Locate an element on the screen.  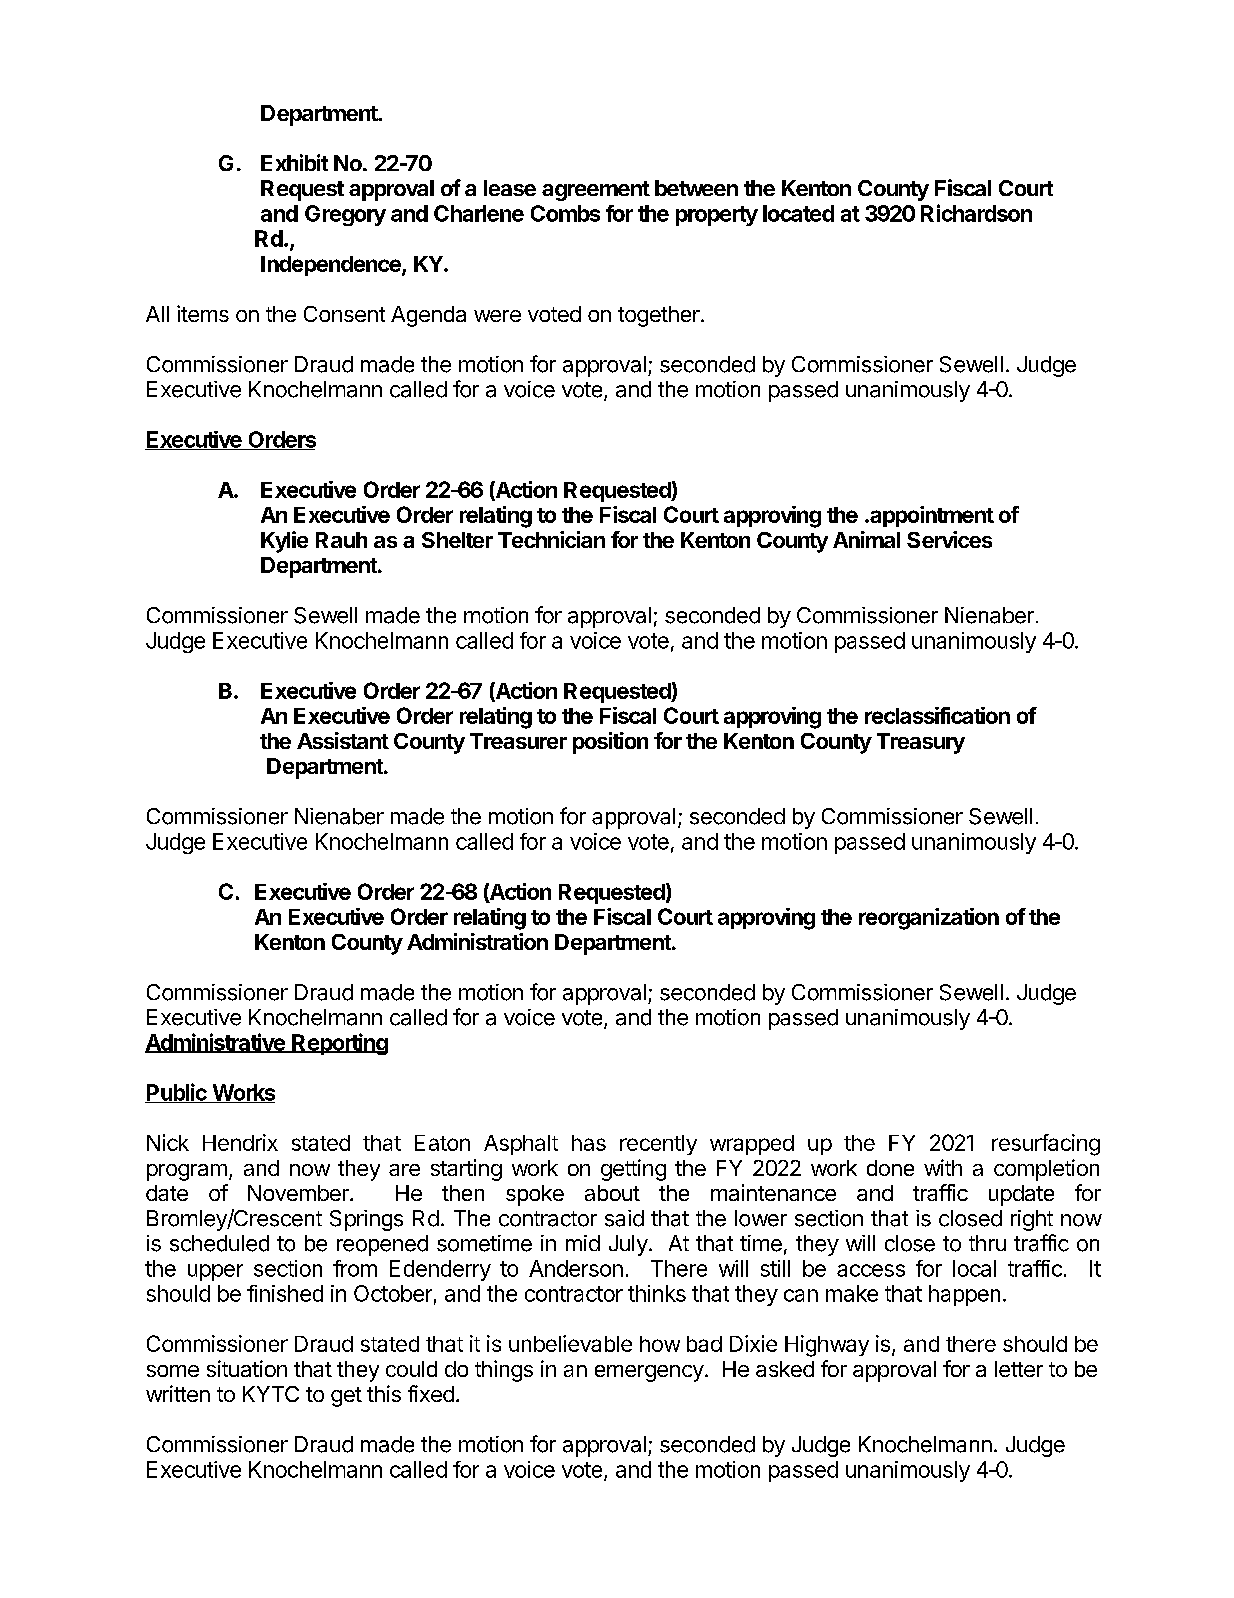
with is located at coordinates (943, 1167).
